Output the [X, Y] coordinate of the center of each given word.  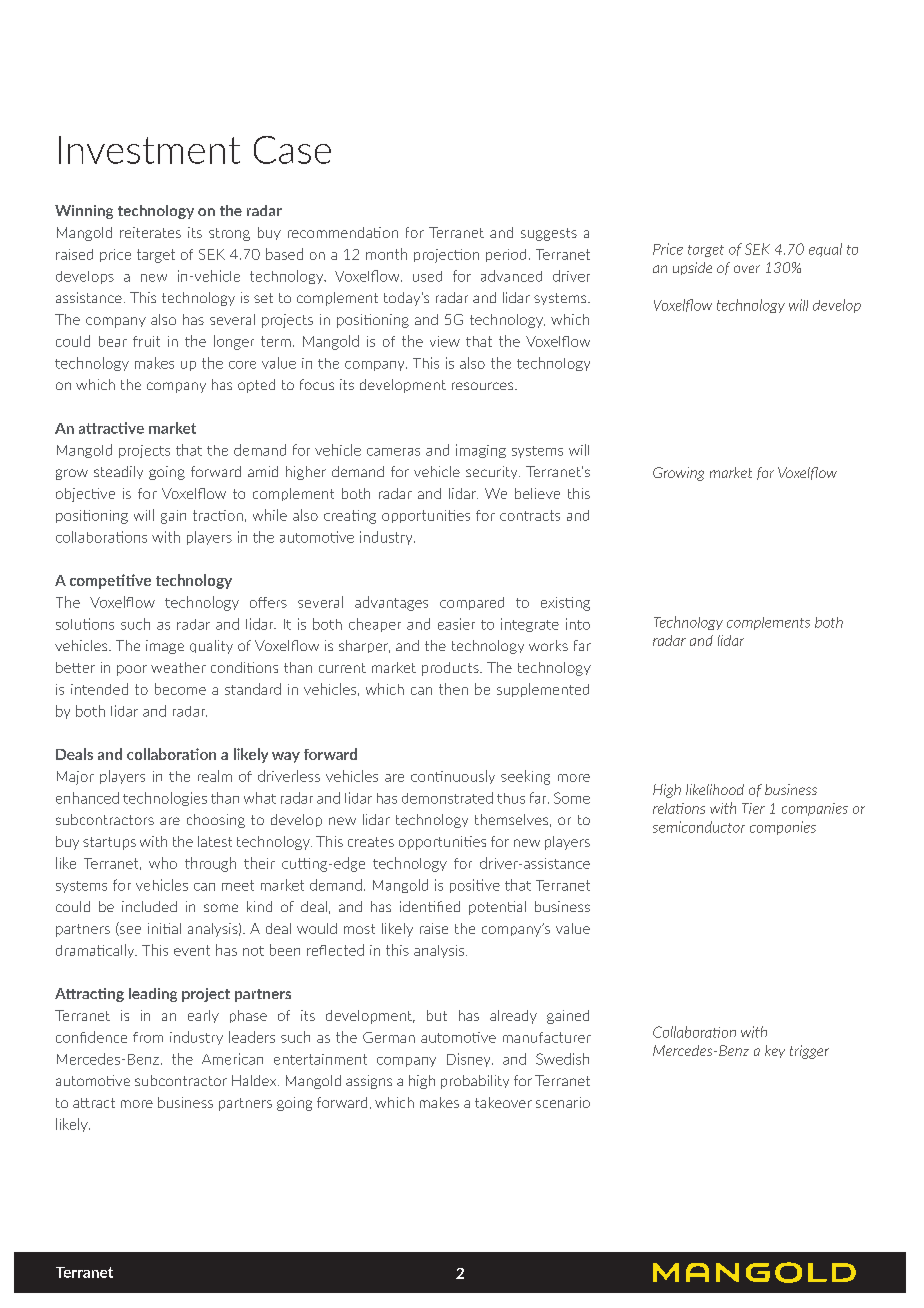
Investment [149, 150]
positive [475, 886]
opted [256, 386]
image [165, 647]
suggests [549, 234]
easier [456, 624]
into [578, 624]
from [148, 1037]
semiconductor [699, 827]
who [163, 863]
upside [692, 268]
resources [484, 386]
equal [825, 250]
